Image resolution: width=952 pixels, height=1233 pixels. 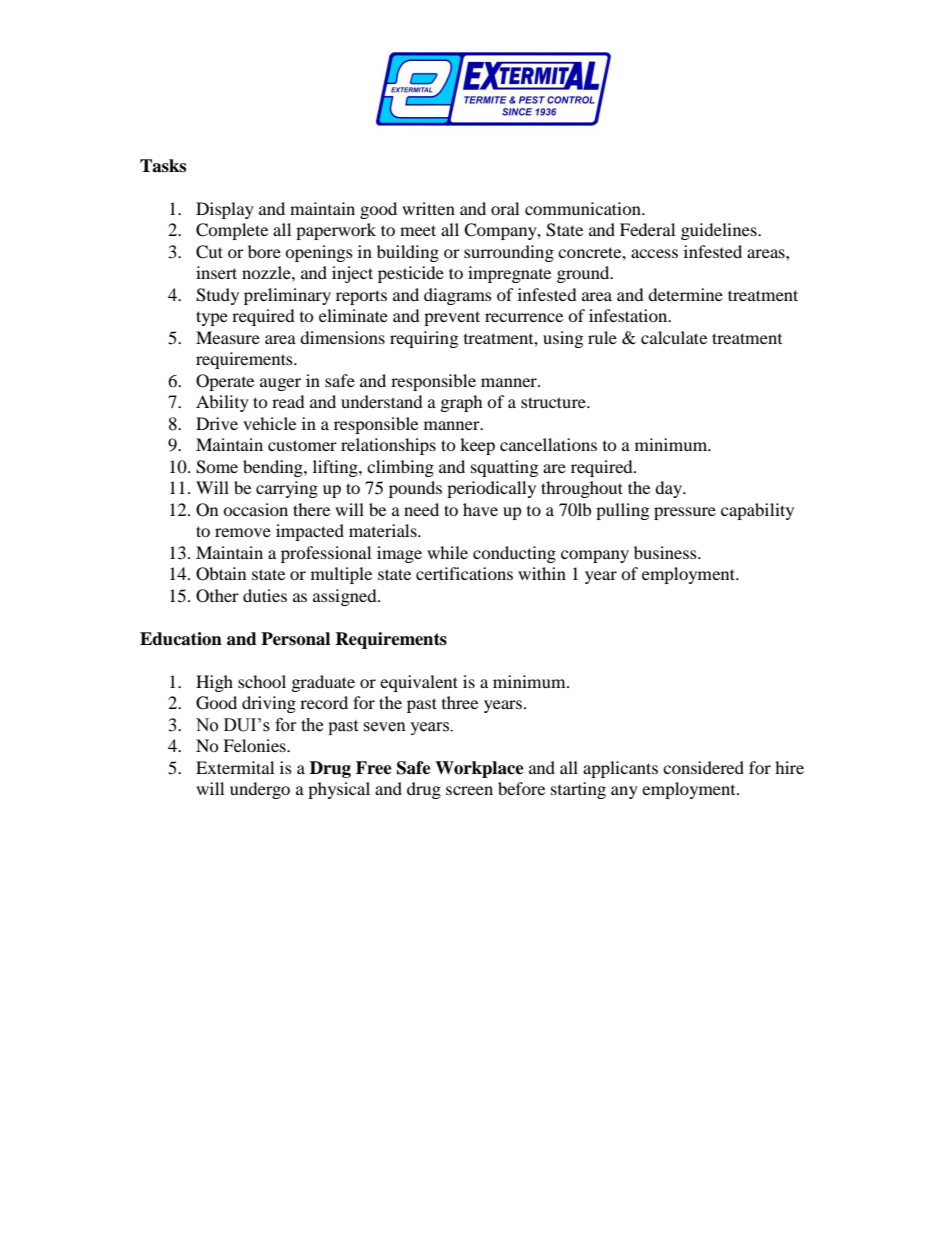 What do you see at coordinates (505, 208) in the page?
I see `oral` at bounding box center [505, 208].
